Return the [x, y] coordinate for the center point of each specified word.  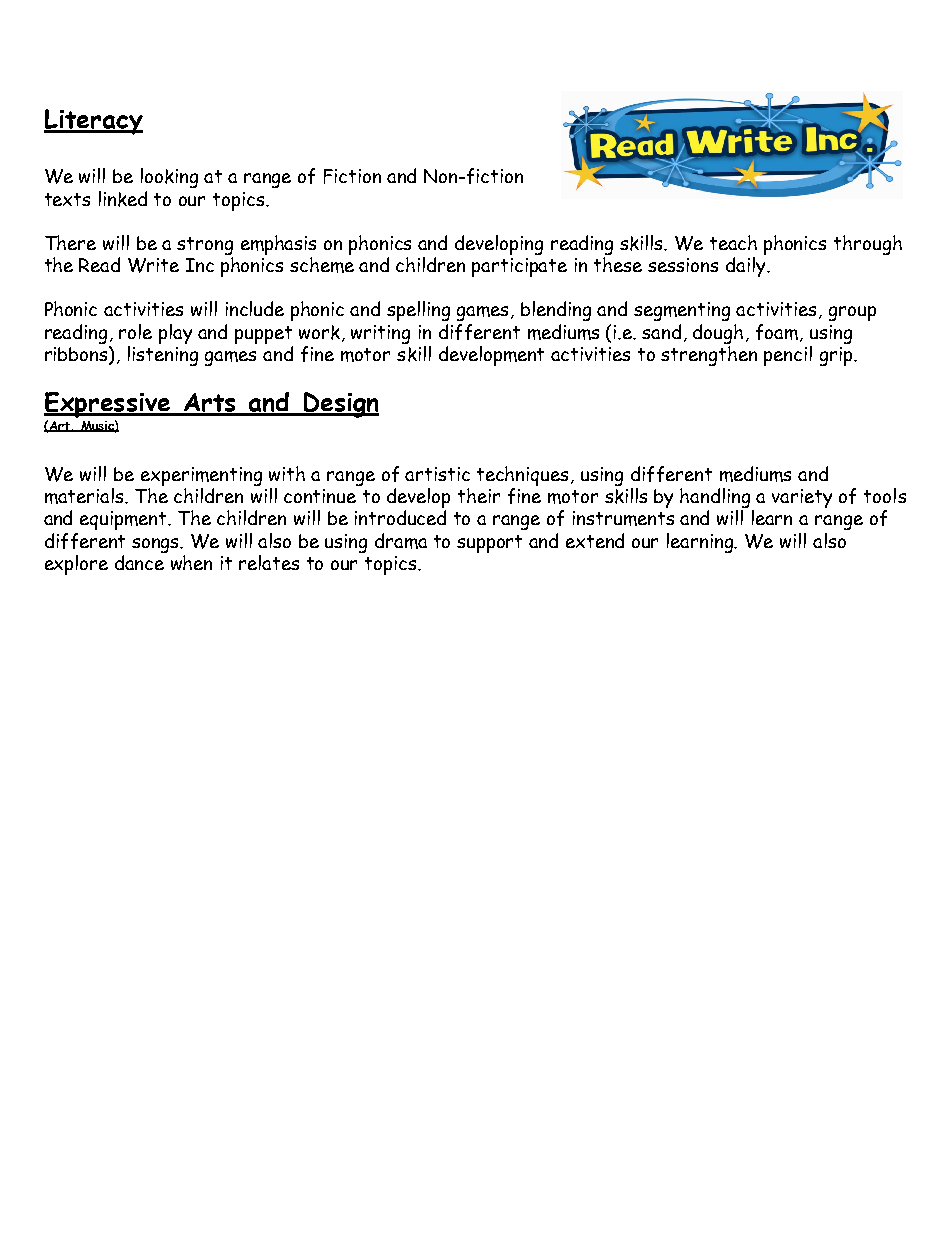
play [175, 334]
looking [169, 178]
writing [380, 334]
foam [777, 332]
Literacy [93, 122]
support [489, 544]
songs [157, 545]
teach [733, 242]
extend [595, 540]
